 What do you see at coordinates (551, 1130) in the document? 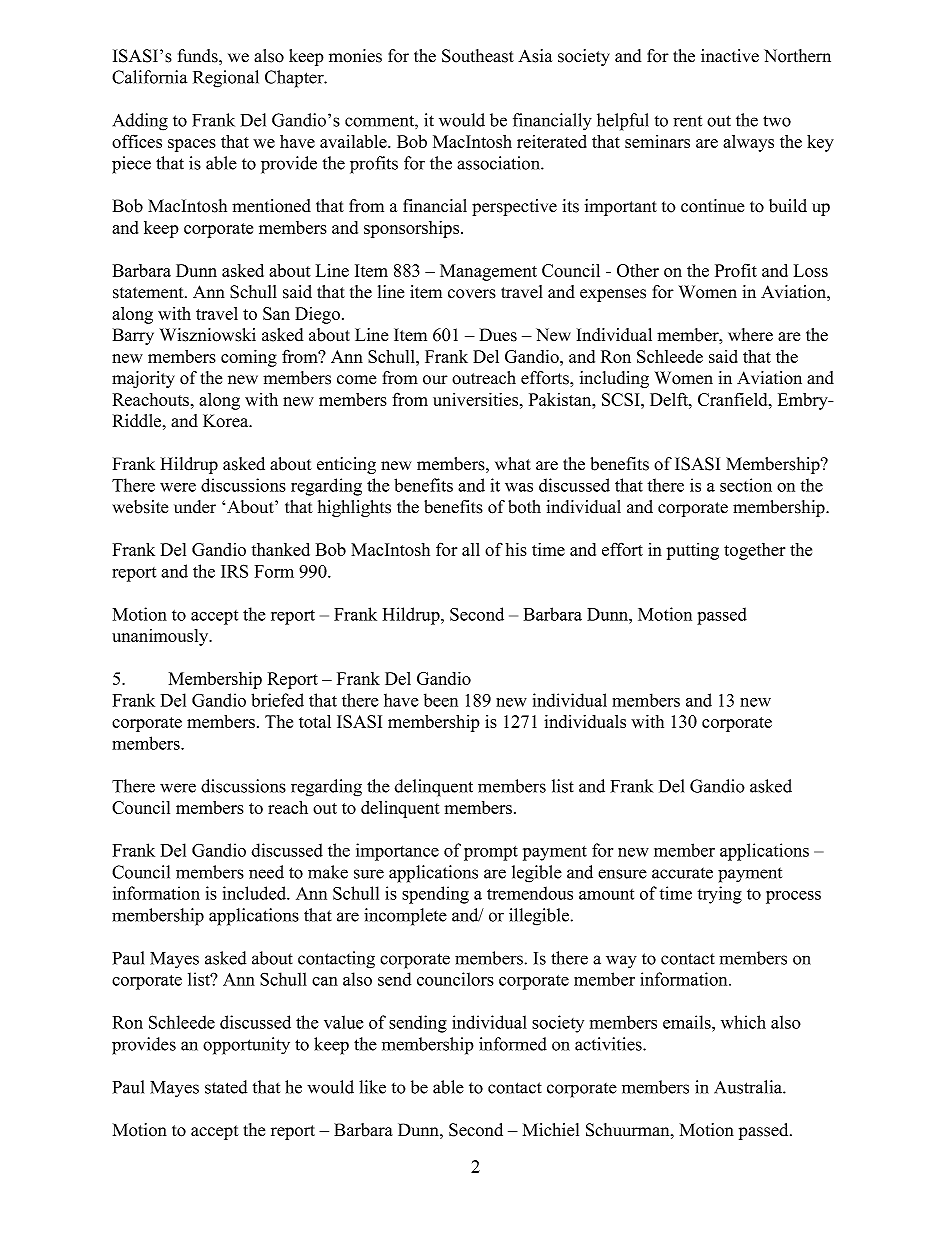
I see `Michiel` at bounding box center [551, 1130].
